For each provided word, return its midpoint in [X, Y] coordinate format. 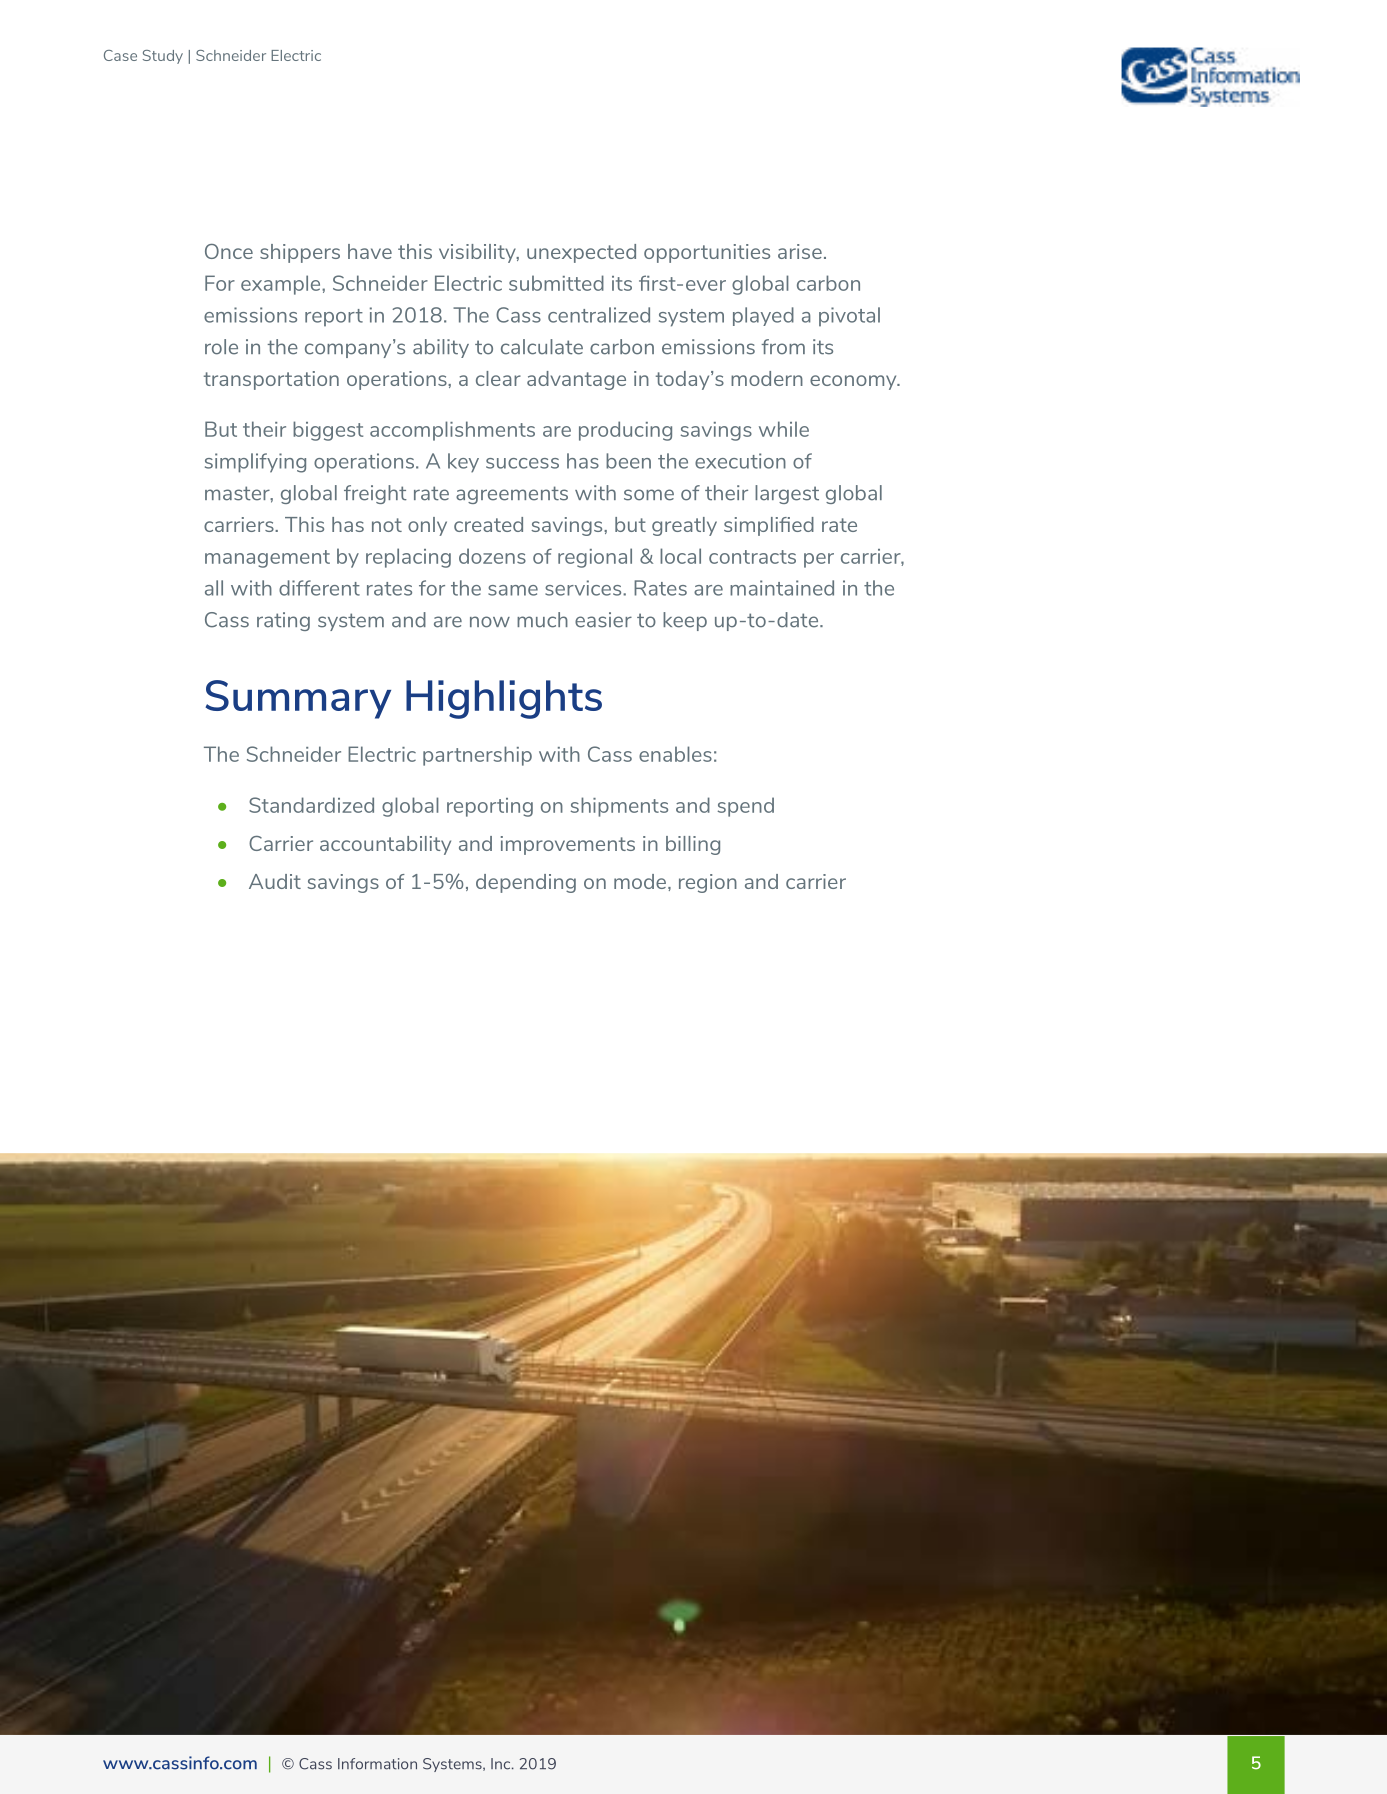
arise [800, 251]
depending [526, 883]
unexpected [581, 253]
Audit [275, 881]
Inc [502, 1764]
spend [746, 807]
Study [163, 57]
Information [377, 1764]
